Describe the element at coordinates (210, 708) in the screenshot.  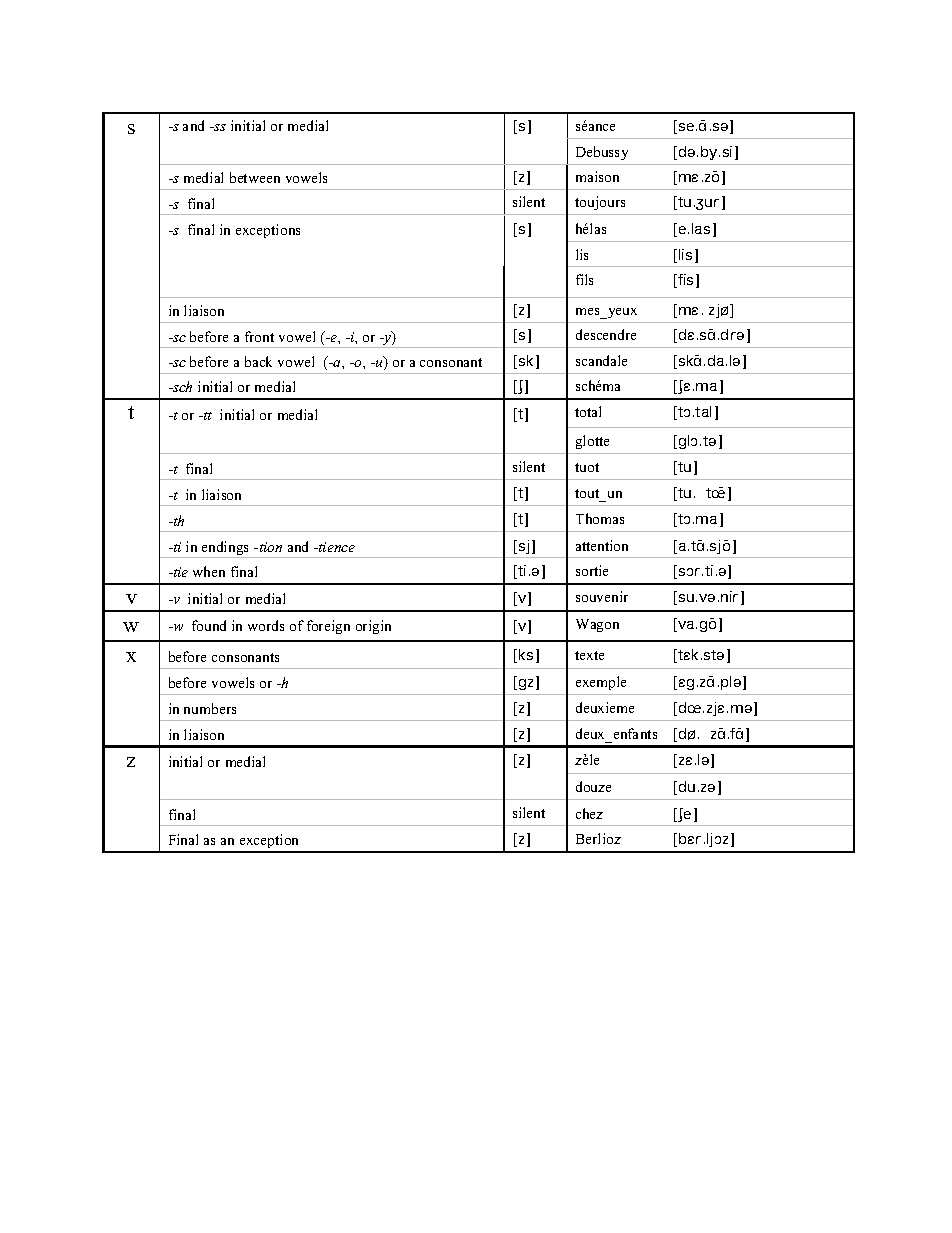
I see `numbers` at that location.
